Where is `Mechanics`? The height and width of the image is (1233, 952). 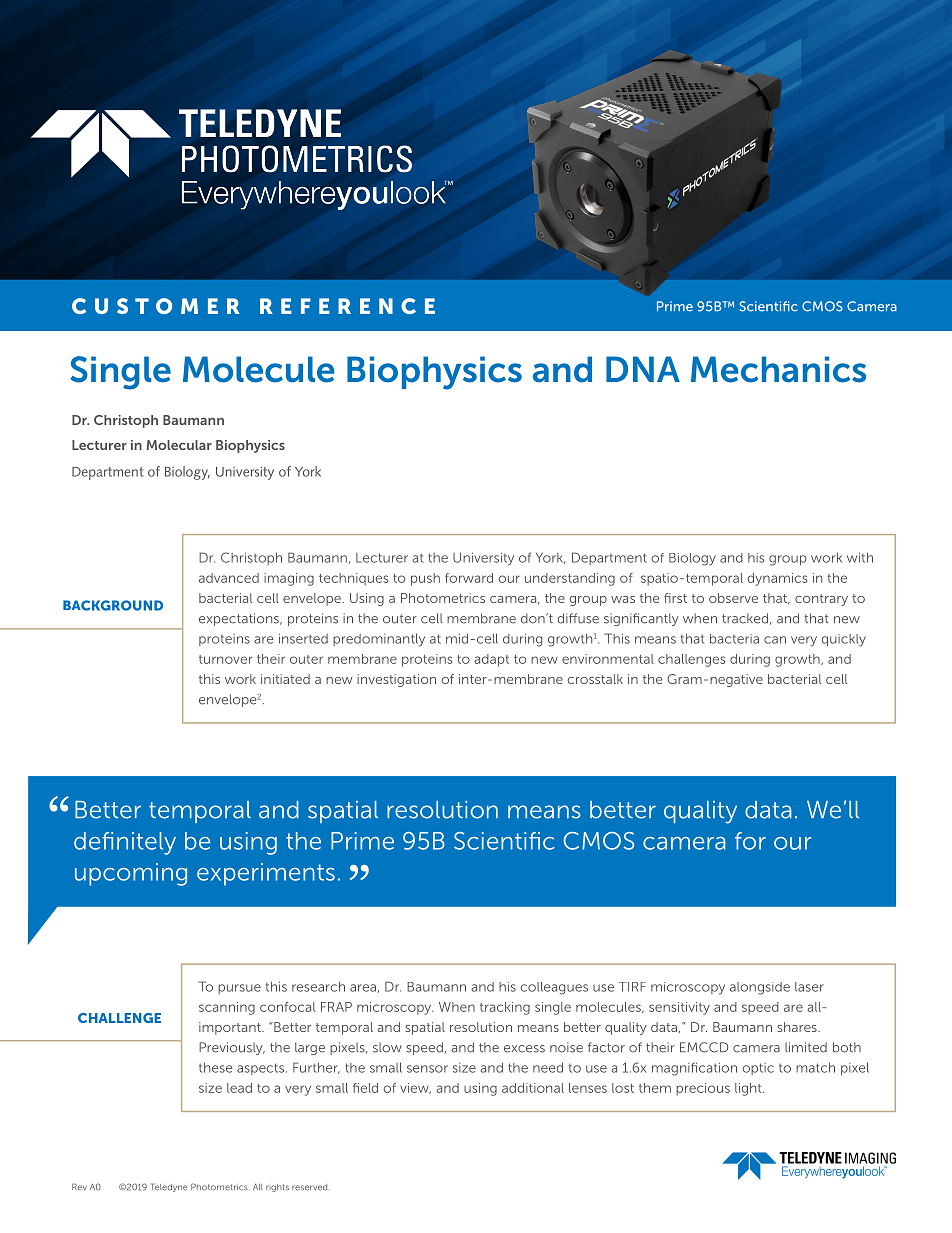 Mechanics is located at coordinates (778, 369).
